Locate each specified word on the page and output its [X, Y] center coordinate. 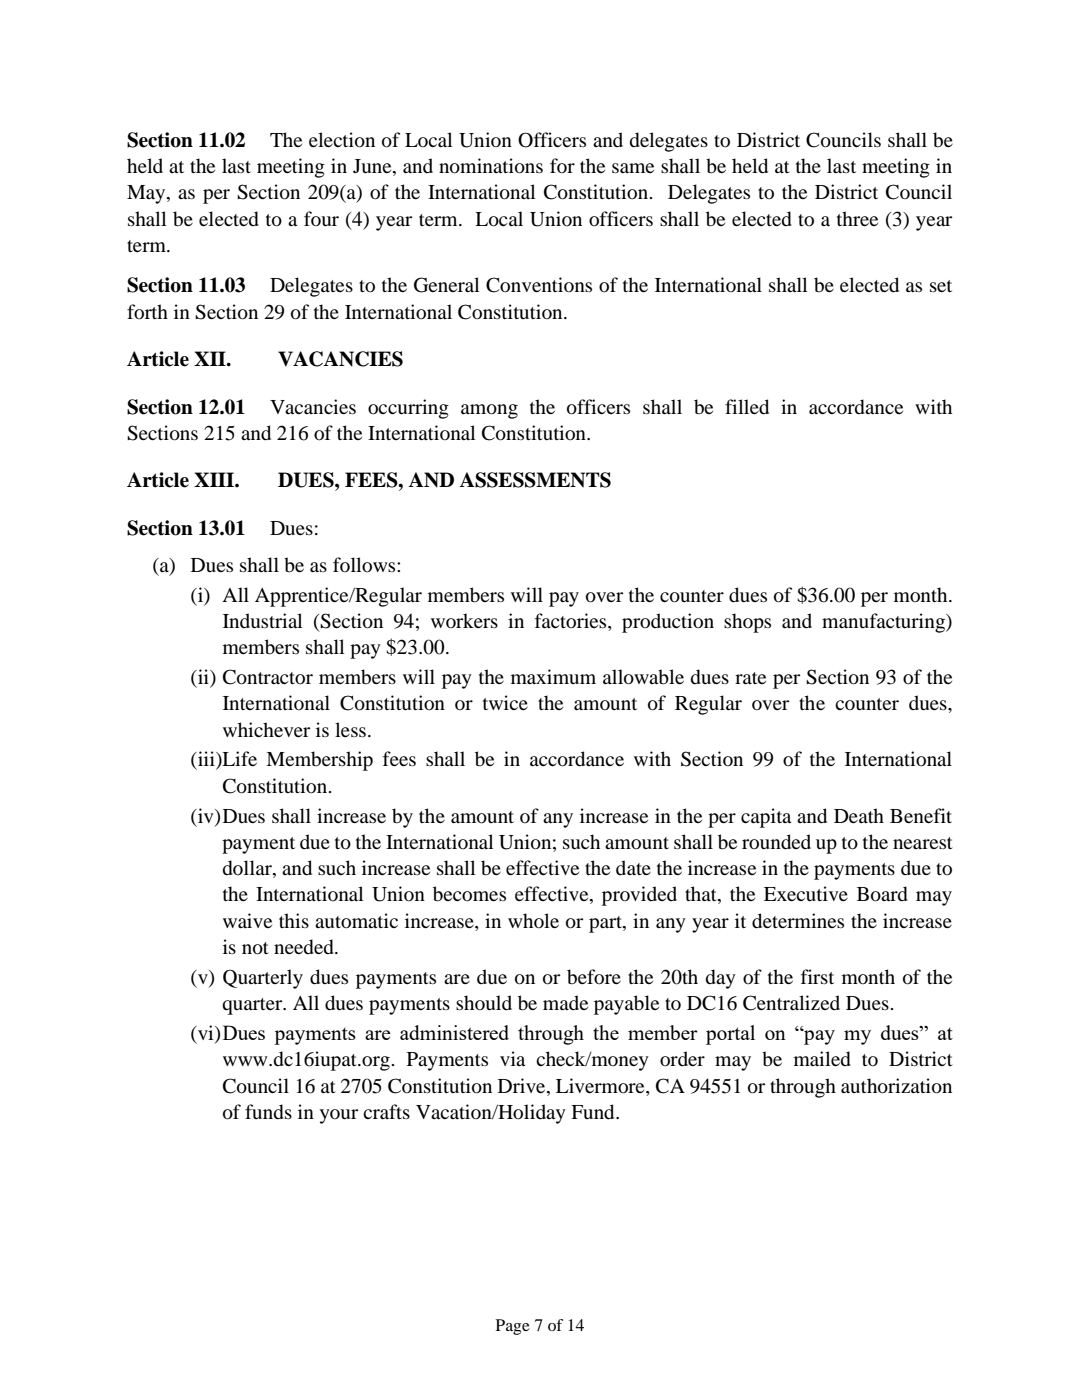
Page [513, 1327]
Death [859, 815]
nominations [491, 166]
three [857, 218]
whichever [266, 729]
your [339, 1116]
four [321, 219]
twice [505, 702]
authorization [896, 1086]
